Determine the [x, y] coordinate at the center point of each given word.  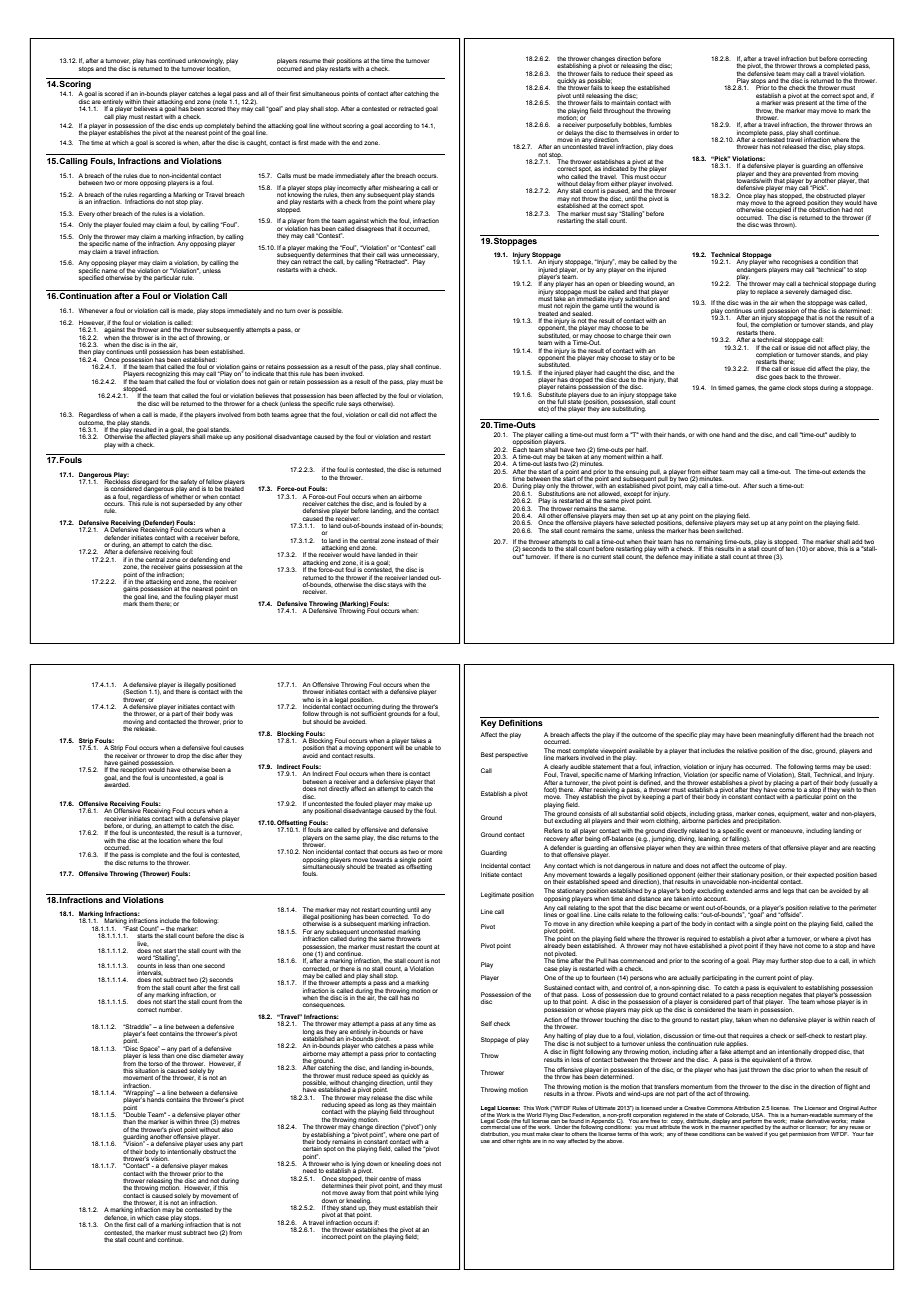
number [170, 1009]
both [263, 415]
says [355, 405]
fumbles [660, 124]
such [765, 485]
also [227, 1129]
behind [246, 125]
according [398, 126]
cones [767, 814]
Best [487, 754]
